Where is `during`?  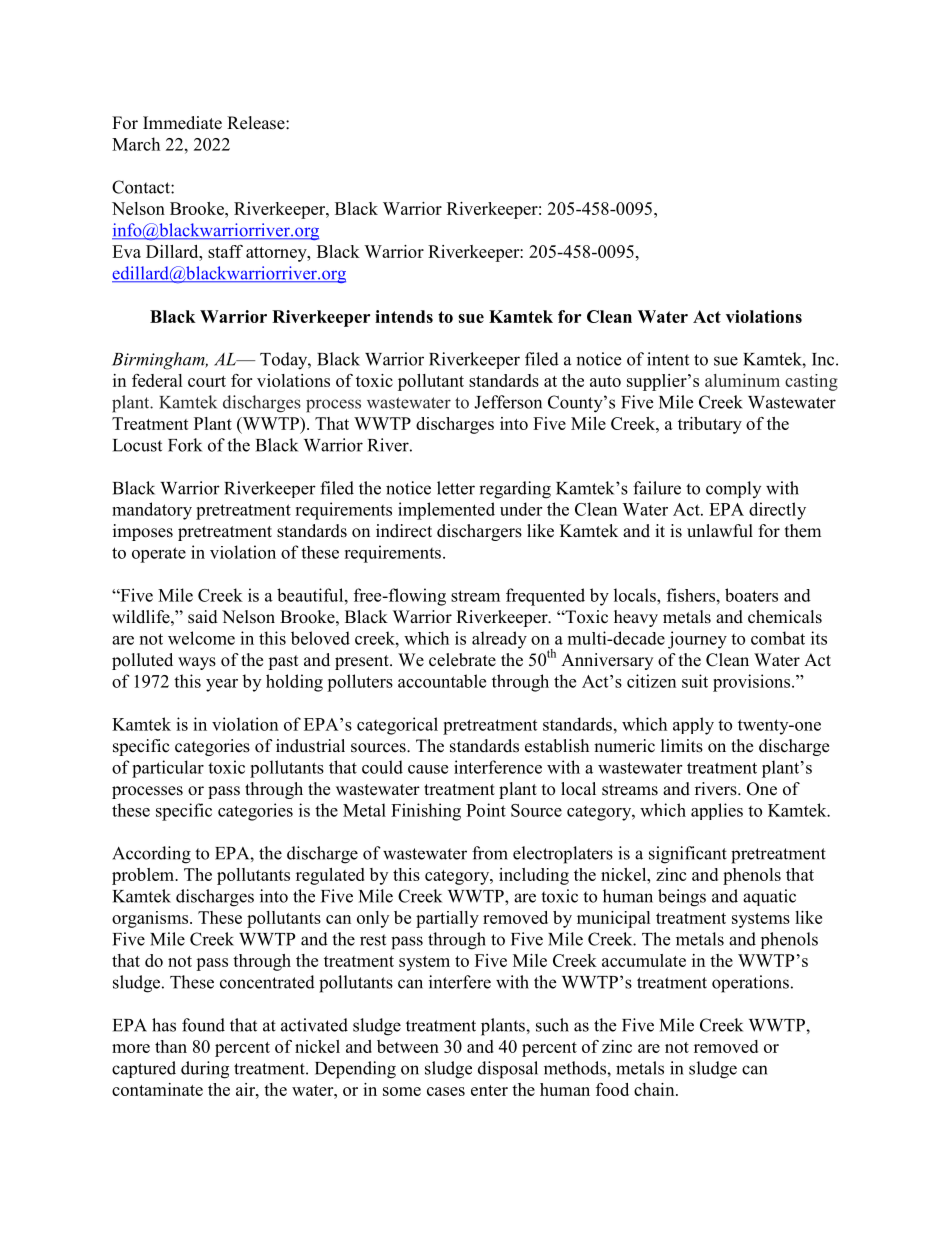 during is located at coordinates (205, 1070).
